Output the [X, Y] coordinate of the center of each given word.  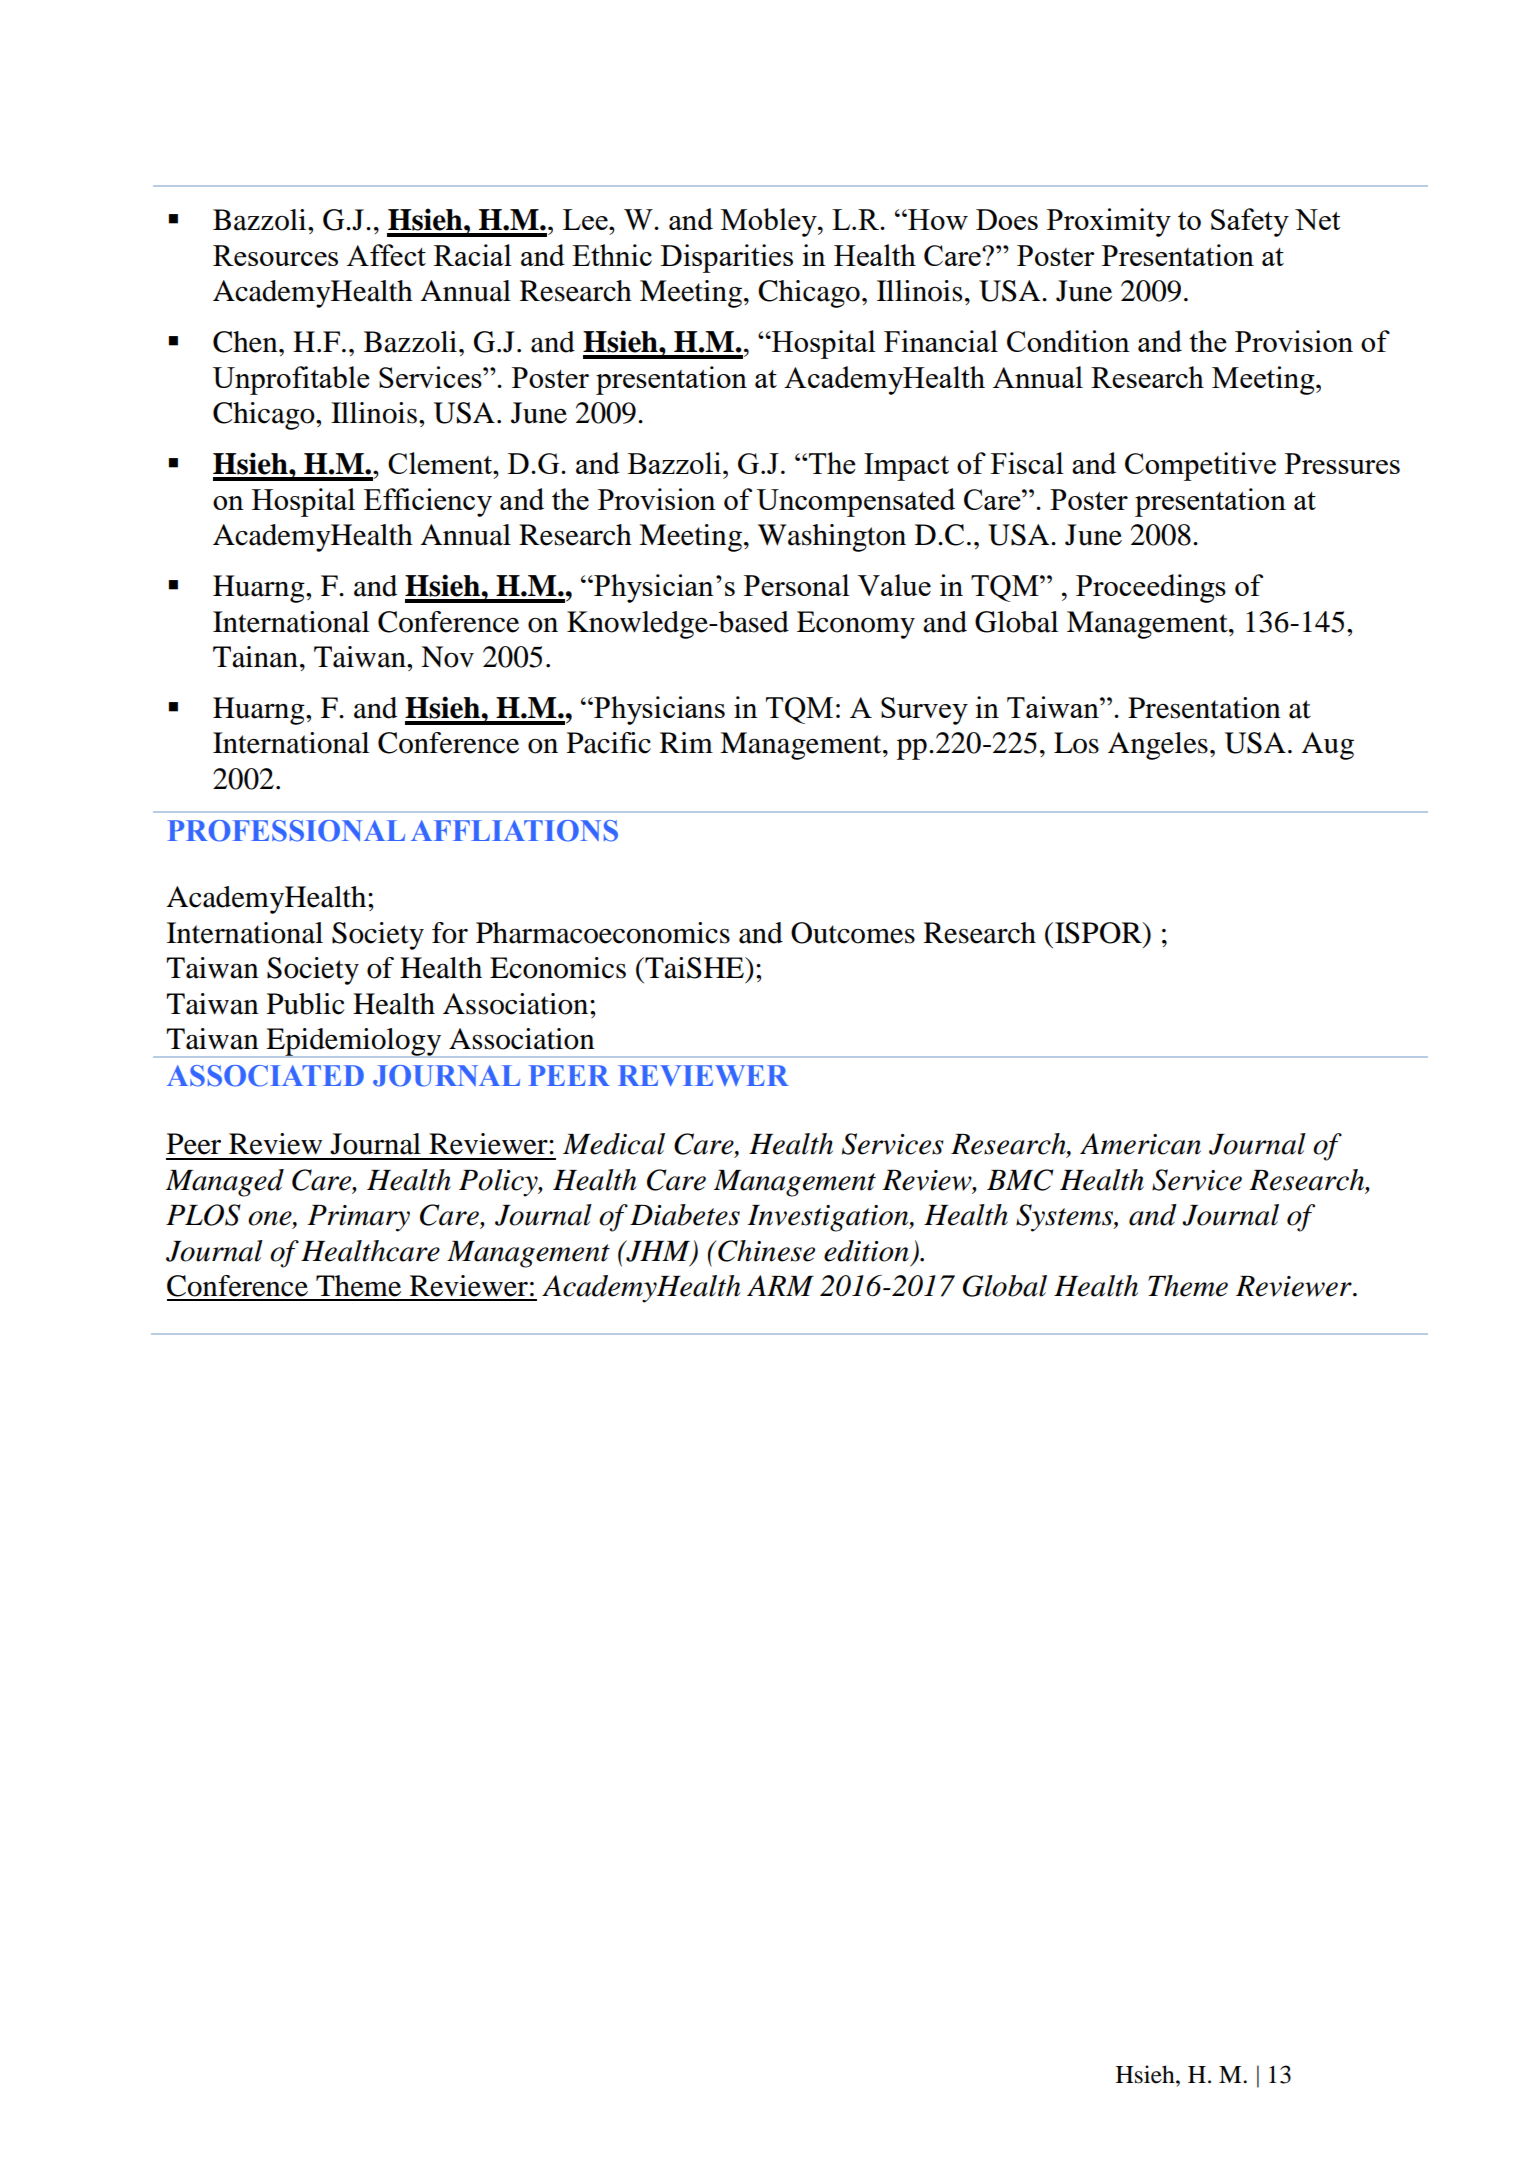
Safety [1250, 222]
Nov [447, 657]
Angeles [1158, 746]
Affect [386, 255]
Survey [924, 711]
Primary [358, 1218]
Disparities [727, 258]
